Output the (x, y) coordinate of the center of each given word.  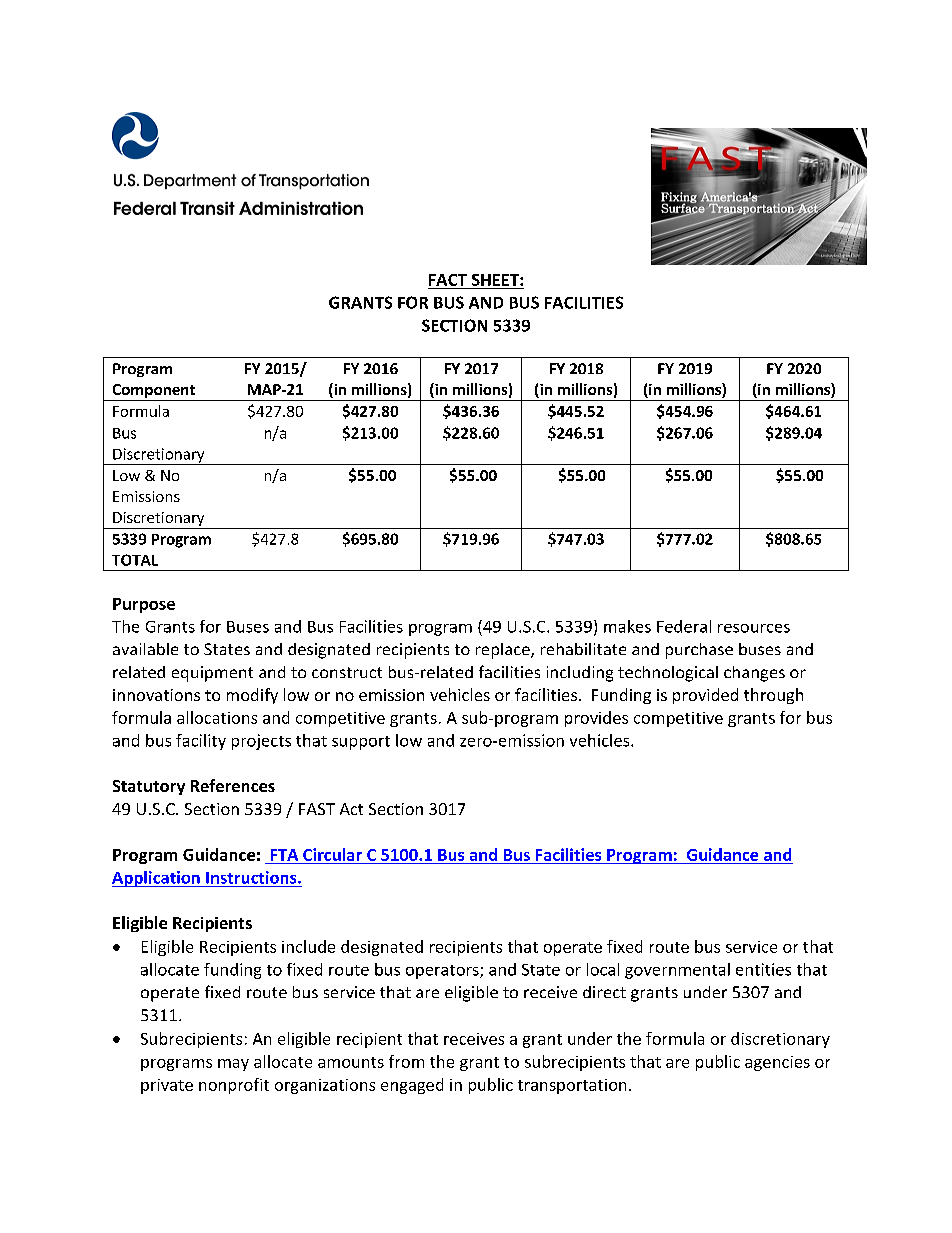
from (406, 1061)
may (233, 1065)
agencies (777, 1063)
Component (153, 392)
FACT (448, 280)
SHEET (496, 280)
